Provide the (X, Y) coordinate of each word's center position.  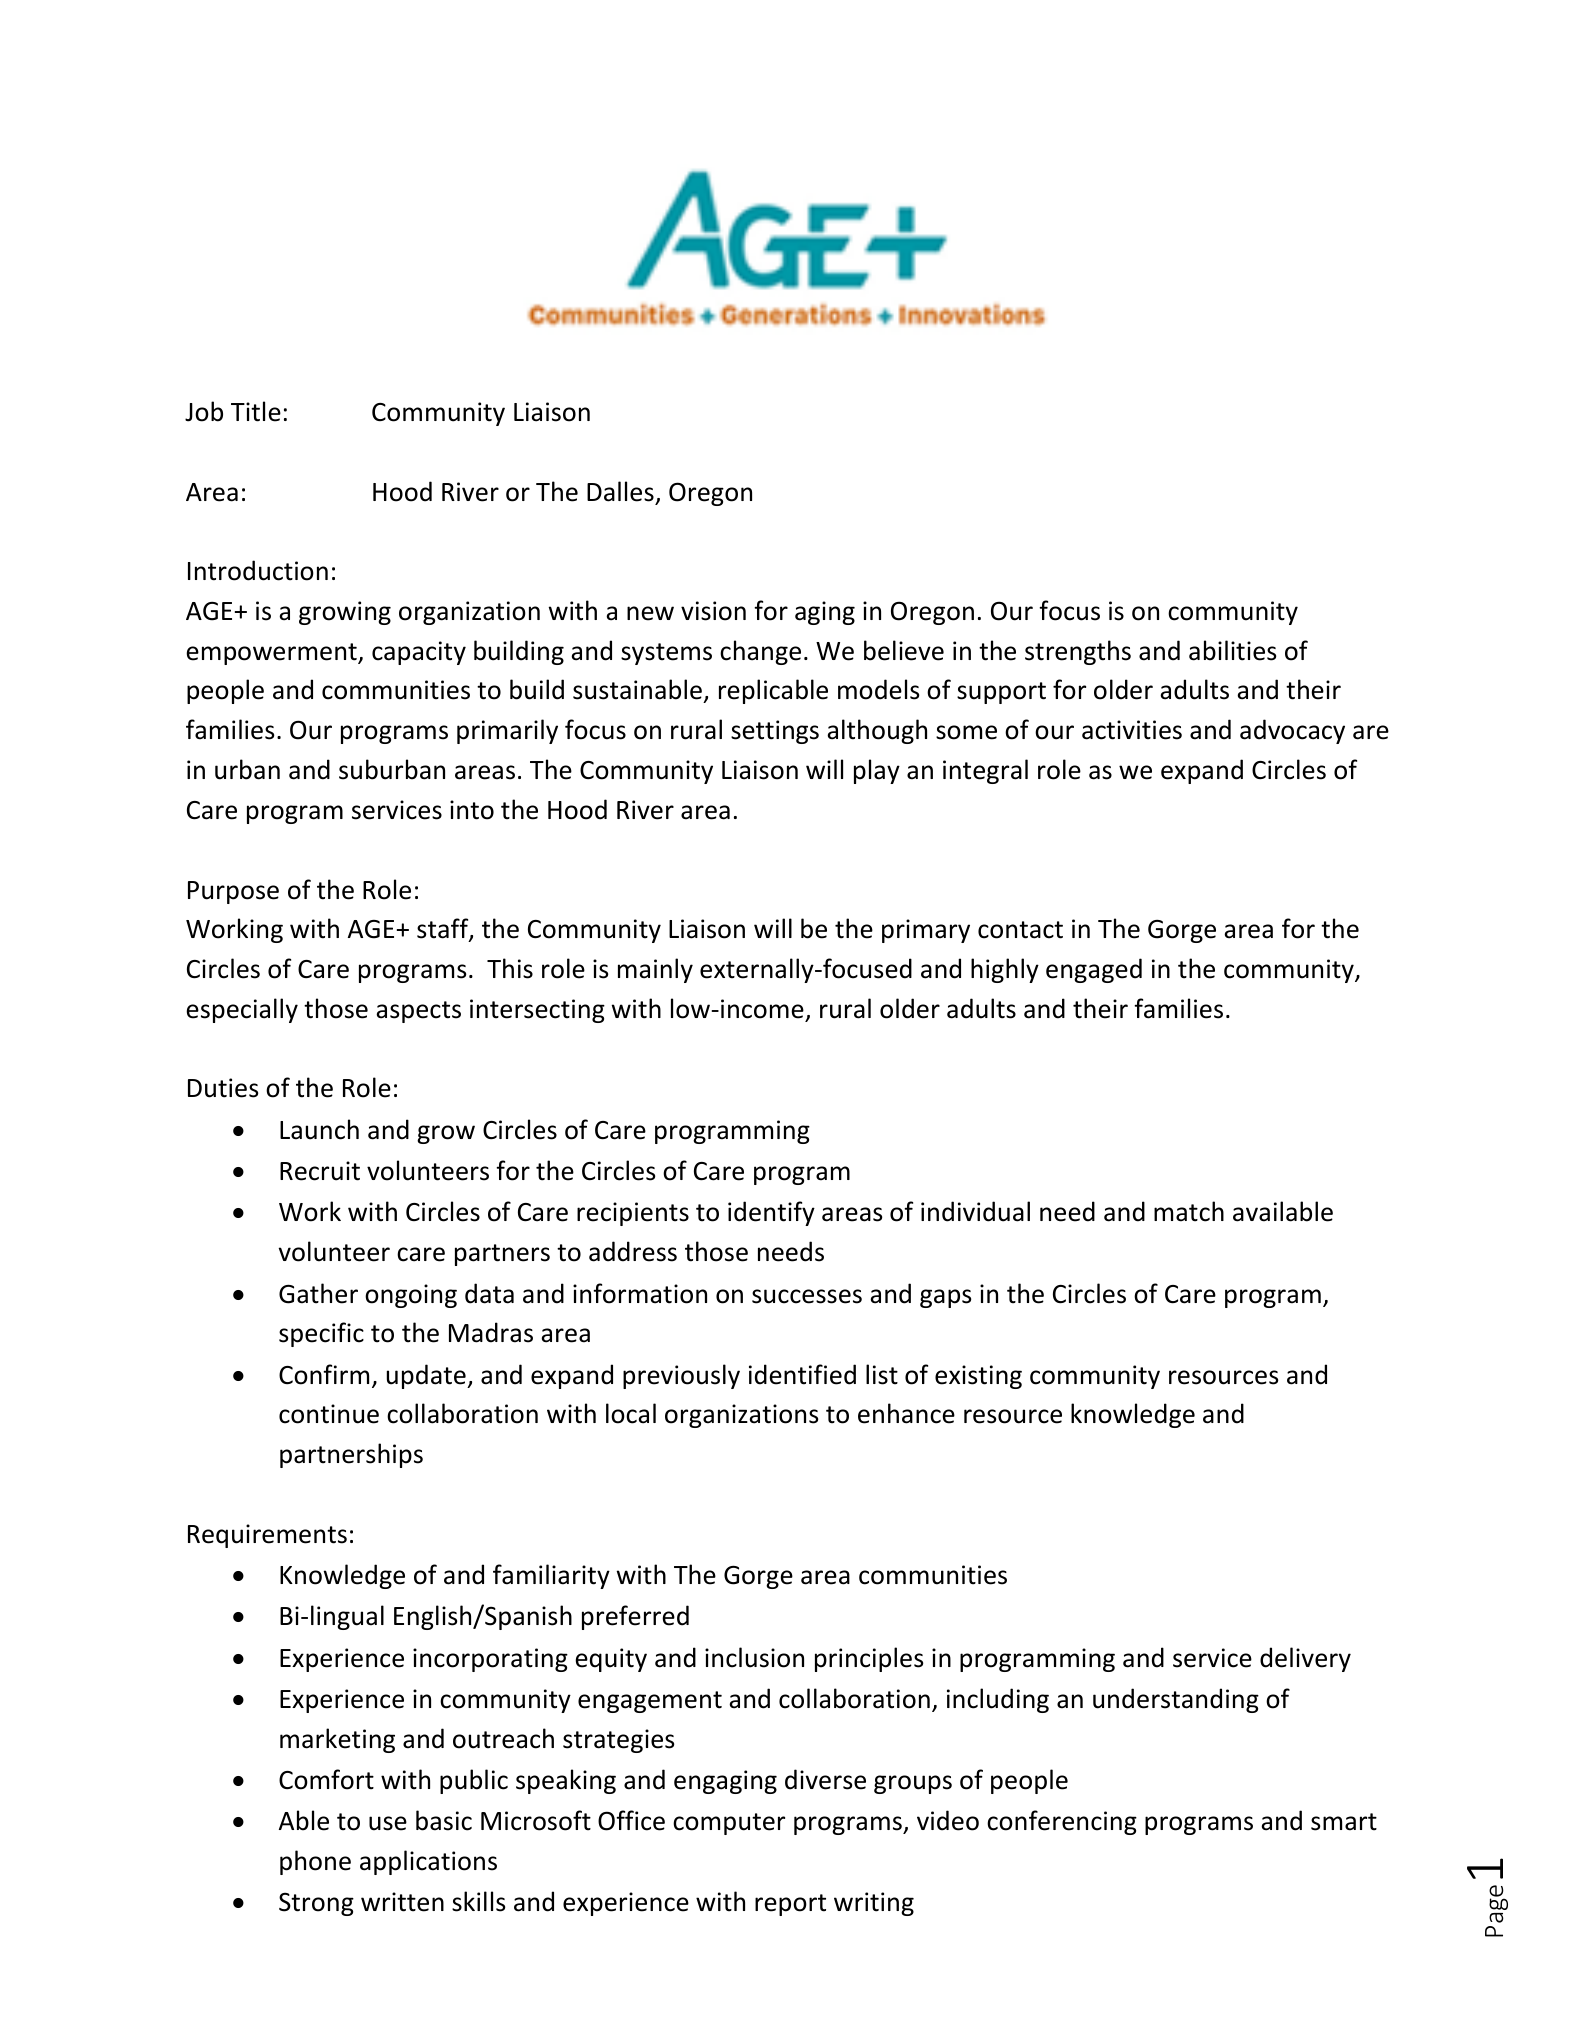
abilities (1232, 650)
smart (1344, 1822)
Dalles (620, 491)
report (790, 1905)
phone (315, 1862)
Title (256, 411)
